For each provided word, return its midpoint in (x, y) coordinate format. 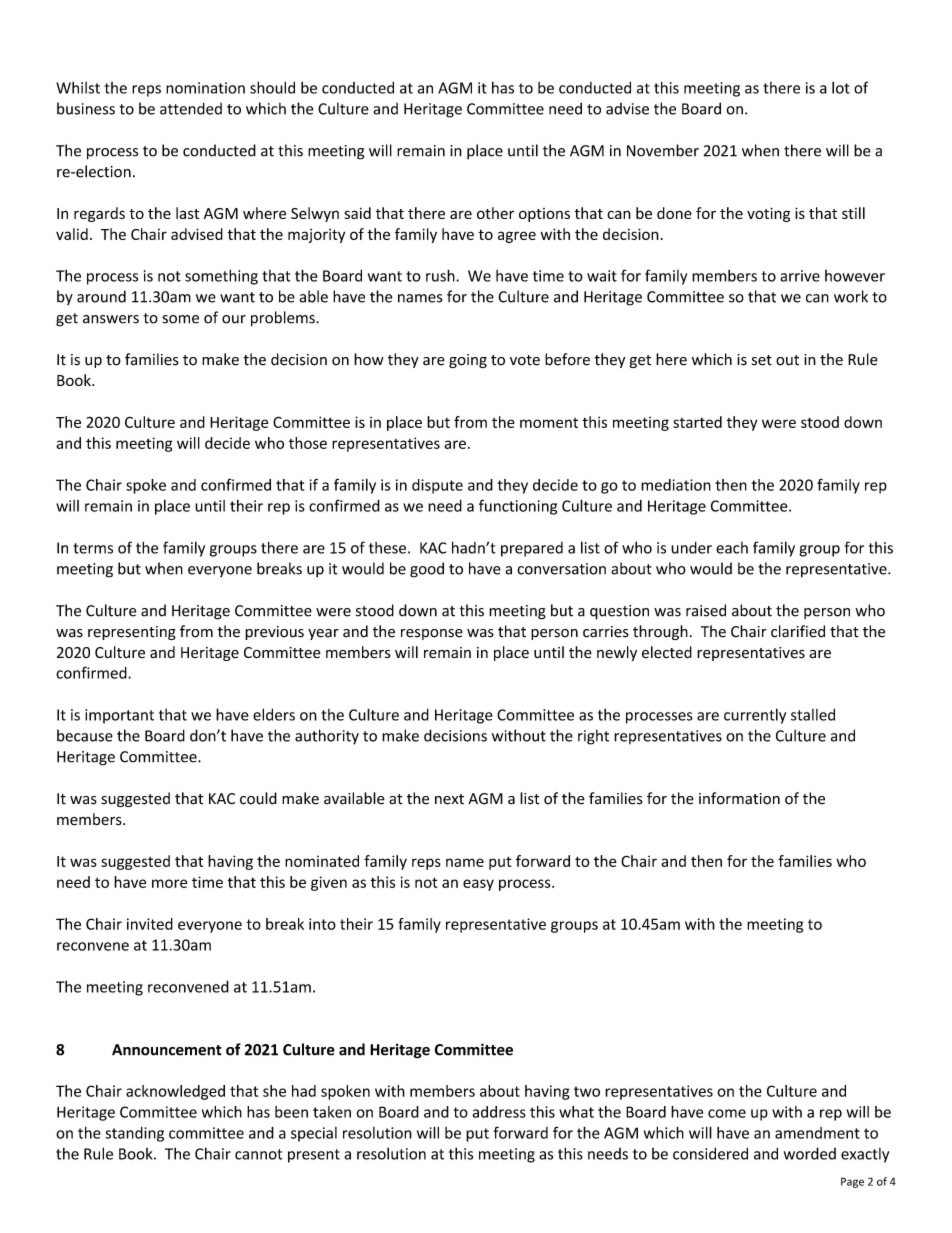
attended (191, 108)
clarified (798, 631)
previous (274, 633)
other (495, 213)
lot (841, 87)
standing (134, 1134)
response (432, 634)
